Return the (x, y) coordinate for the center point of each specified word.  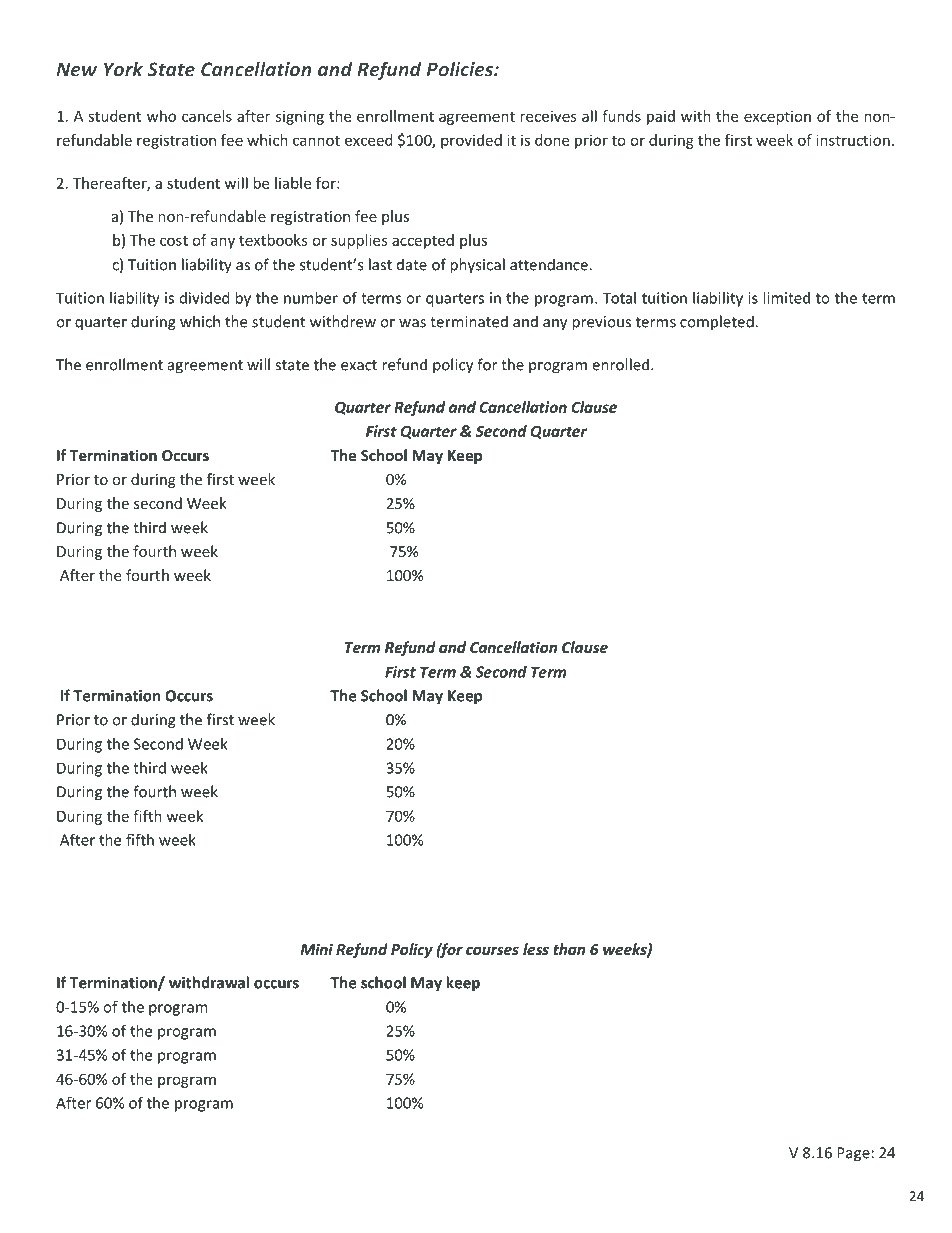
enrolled (622, 364)
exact (359, 365)
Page (853, 1154)
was (412, 323)
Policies (460, 69)
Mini (316, 949)
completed (718, 323)
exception (777, 117)
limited (786, 298)
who (161, 116)
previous (601, 323)
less (536, 949)
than (569, 949)
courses (492, 950)
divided (205, 298)
